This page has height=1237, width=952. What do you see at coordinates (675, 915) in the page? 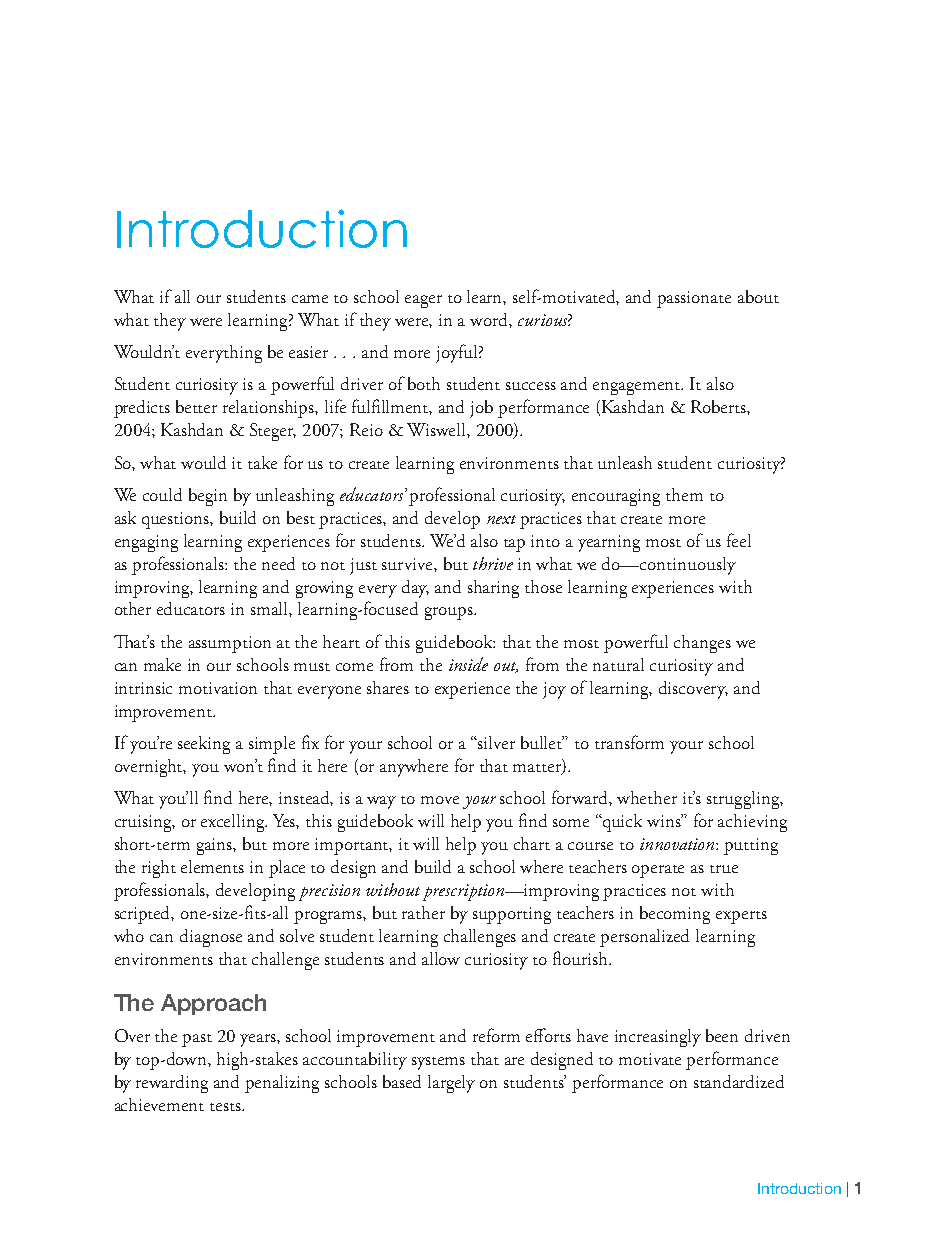
I see `becoming` at bounding box center [675, 915].
